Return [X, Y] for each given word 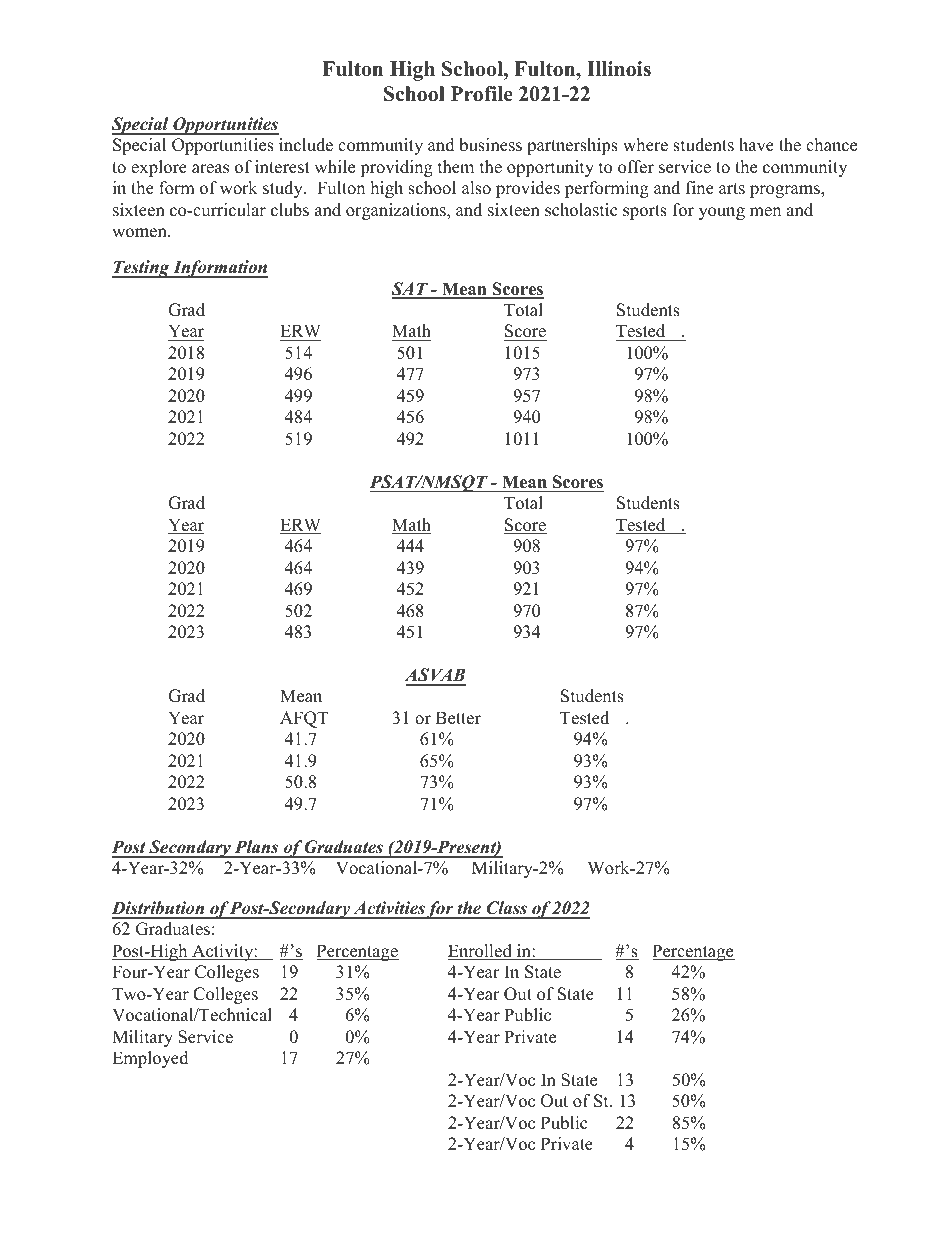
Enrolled [481, 952]
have [756, 145]
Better [457, 719]
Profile [482, 94]
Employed [150, 1059]
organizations [397, 211]
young [722, 213]
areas [210, 169]
